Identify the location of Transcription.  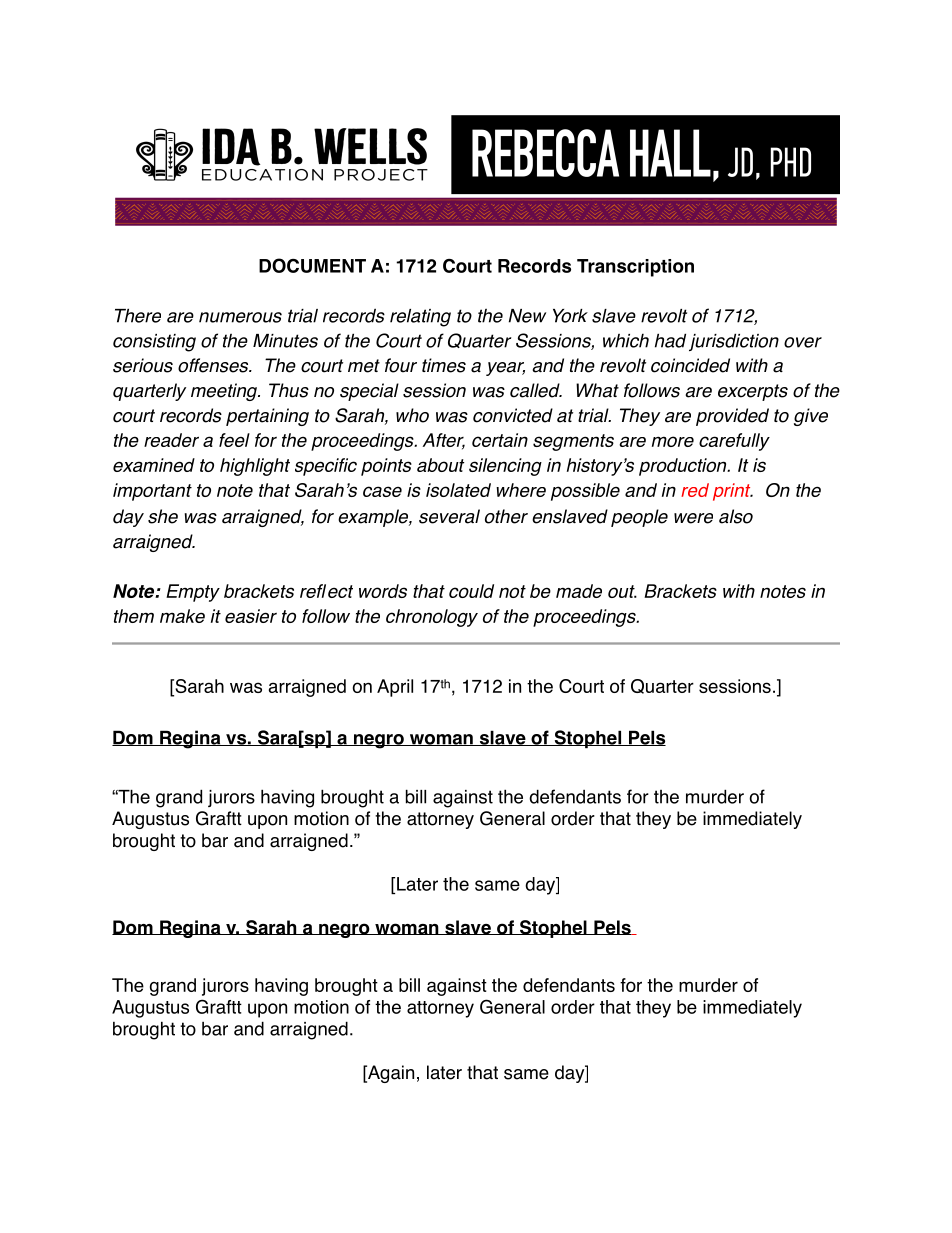
(635, 268).
